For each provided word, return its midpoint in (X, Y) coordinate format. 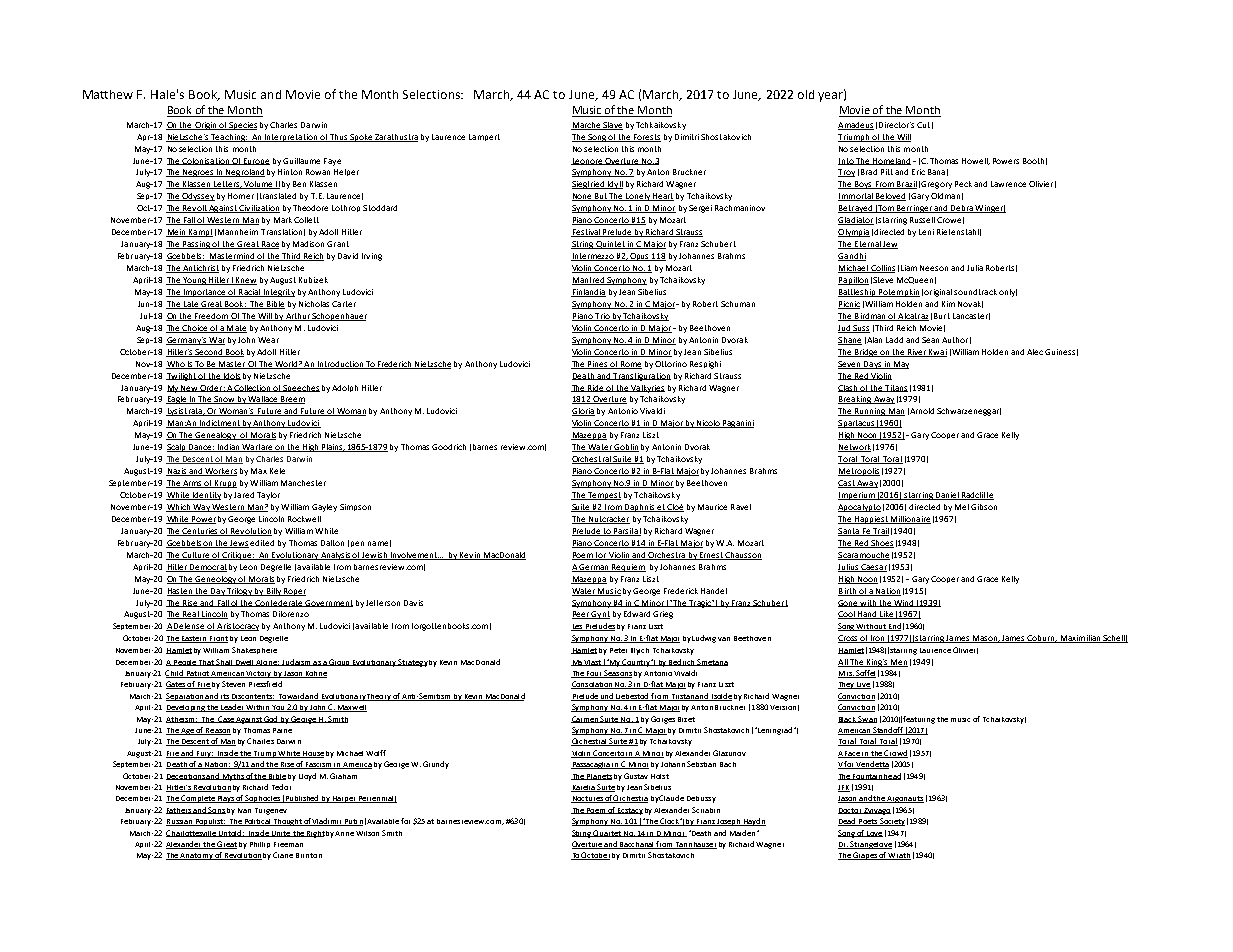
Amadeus (856, 126)
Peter (618, 650)
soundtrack (975, 292)
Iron (879, 639)
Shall (225, 662)
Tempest (603, 496)
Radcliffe (977, 496)
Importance (204, 293)
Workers (220, 472)
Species (242, 126)
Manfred (589, 281)
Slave (612, 126)
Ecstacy (629, 811)
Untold (231, 833)
